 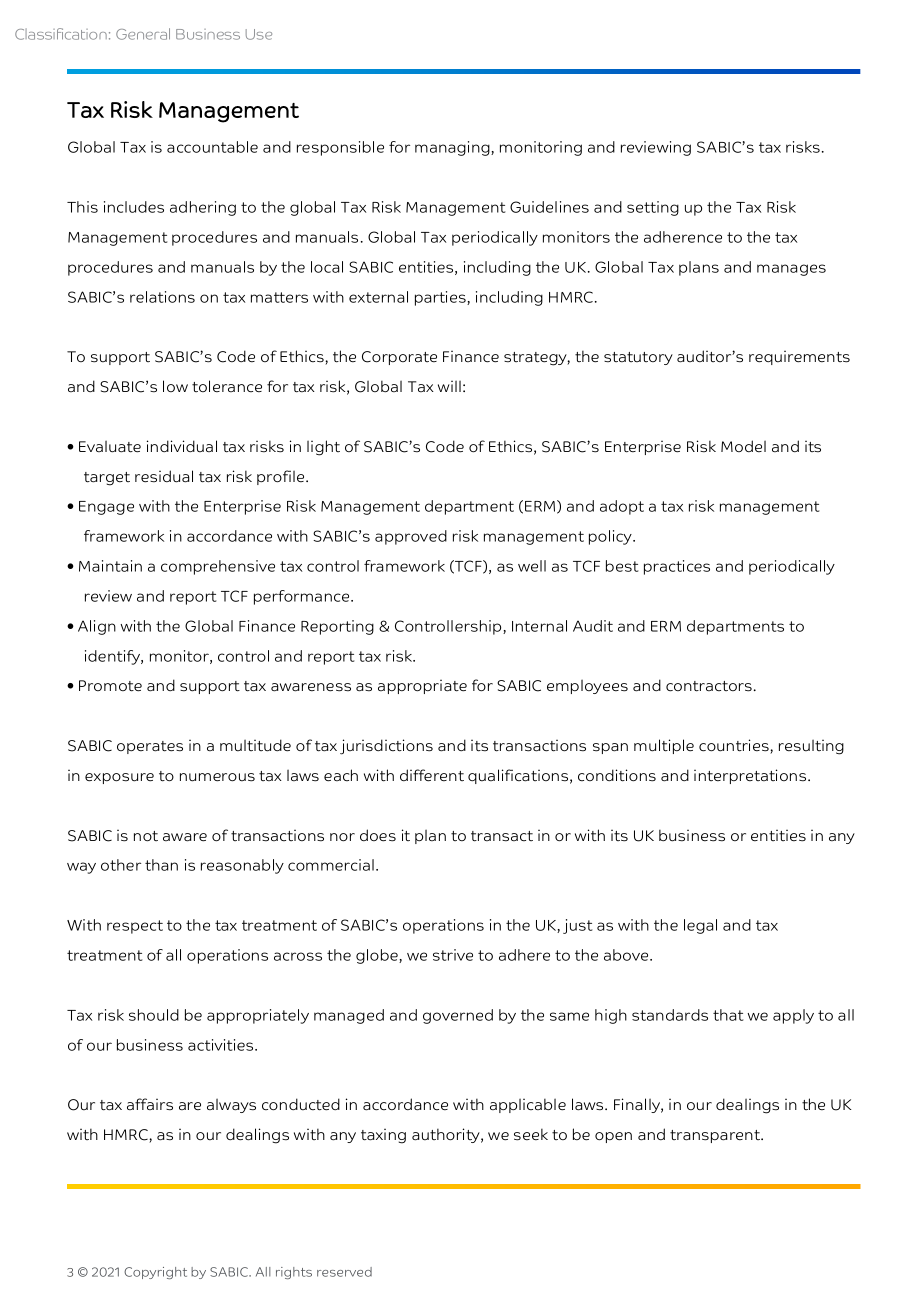 I want to click on contractors, so click(x=709, y=686).
